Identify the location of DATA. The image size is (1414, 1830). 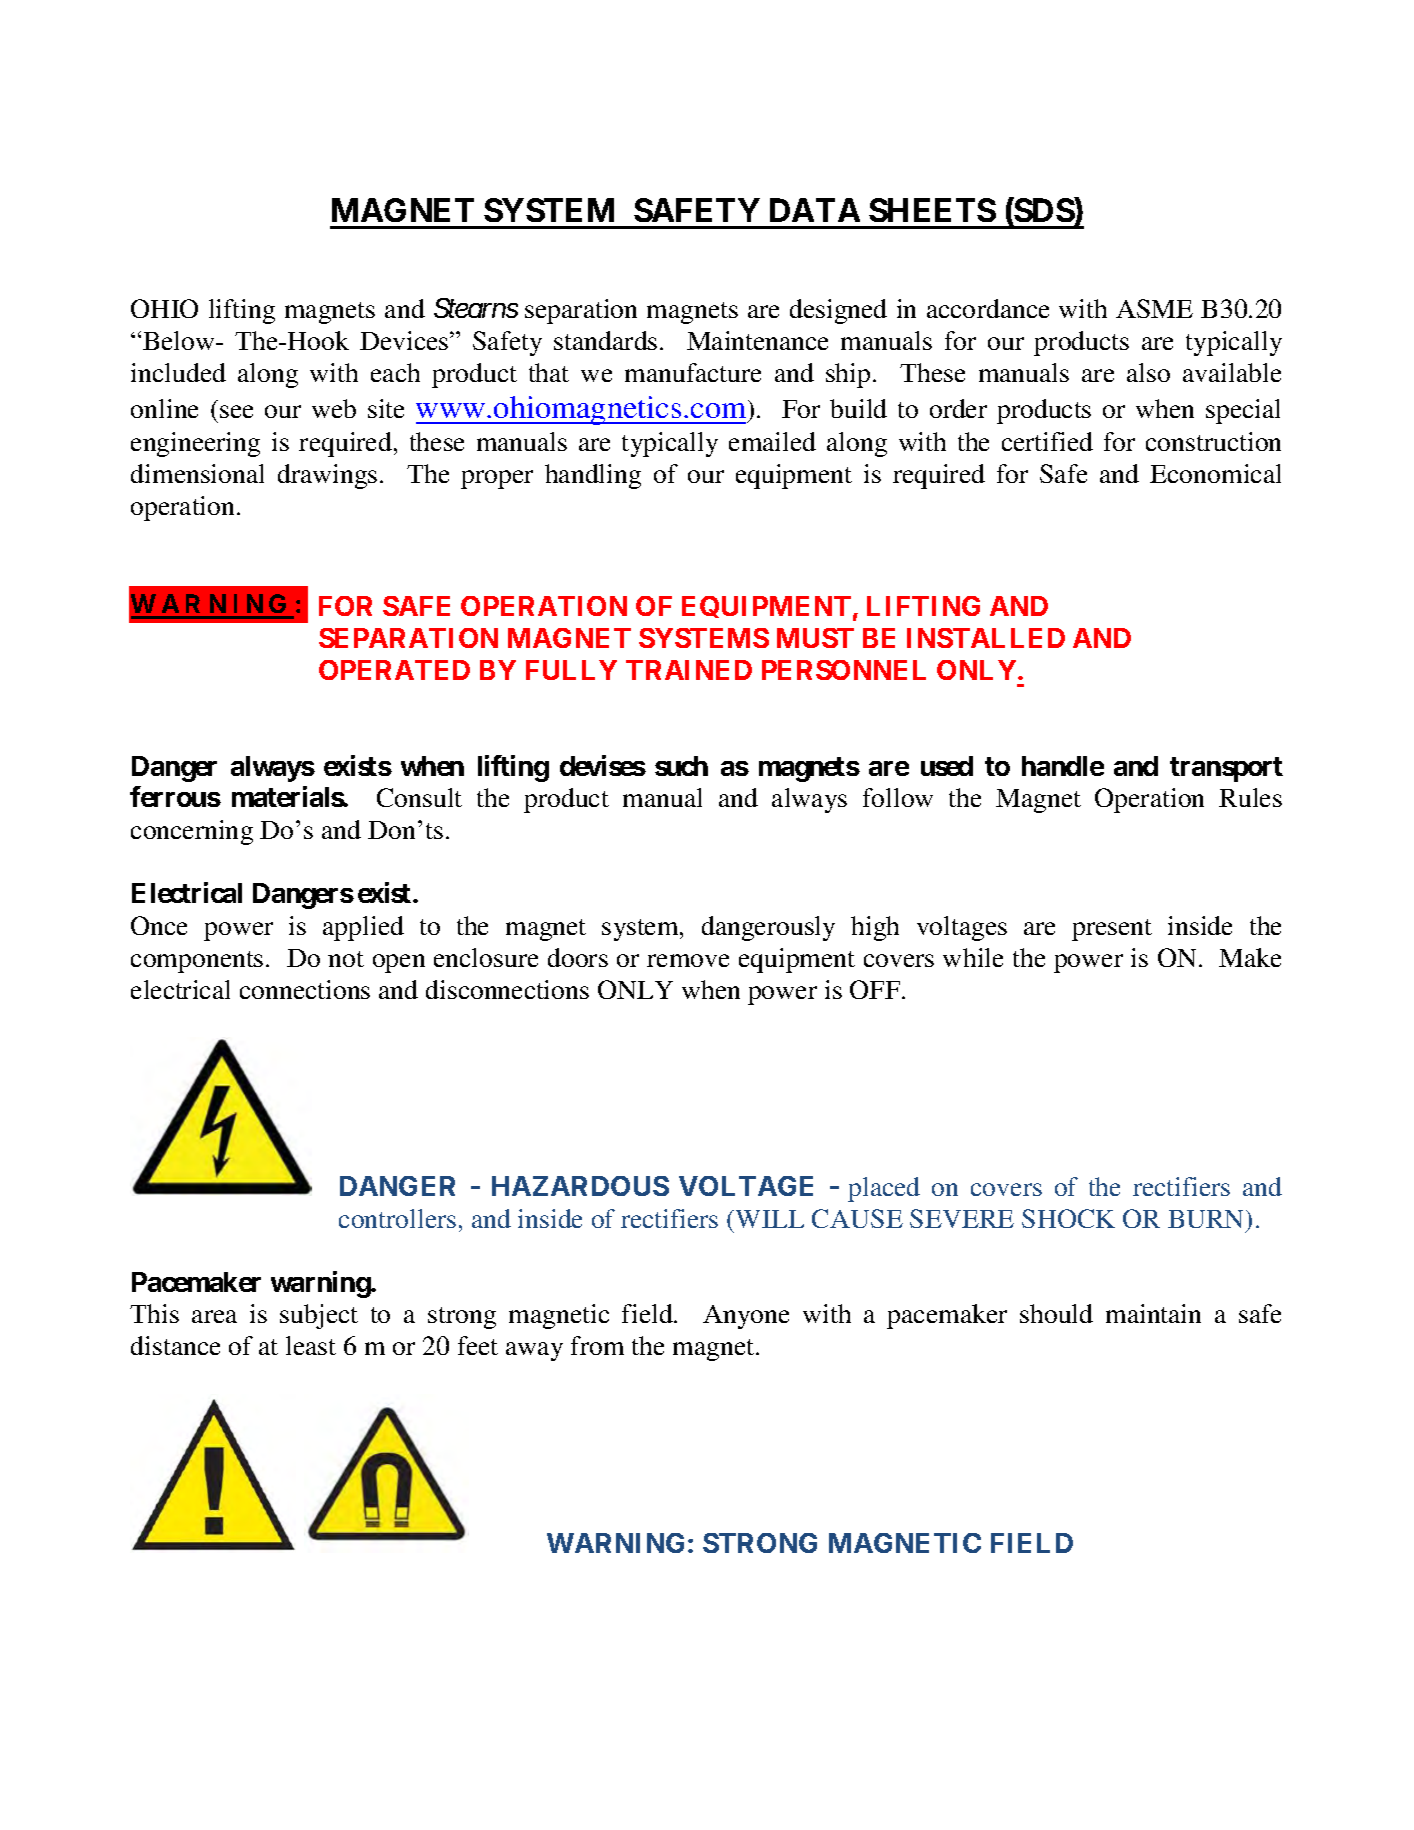
(815, 210).
